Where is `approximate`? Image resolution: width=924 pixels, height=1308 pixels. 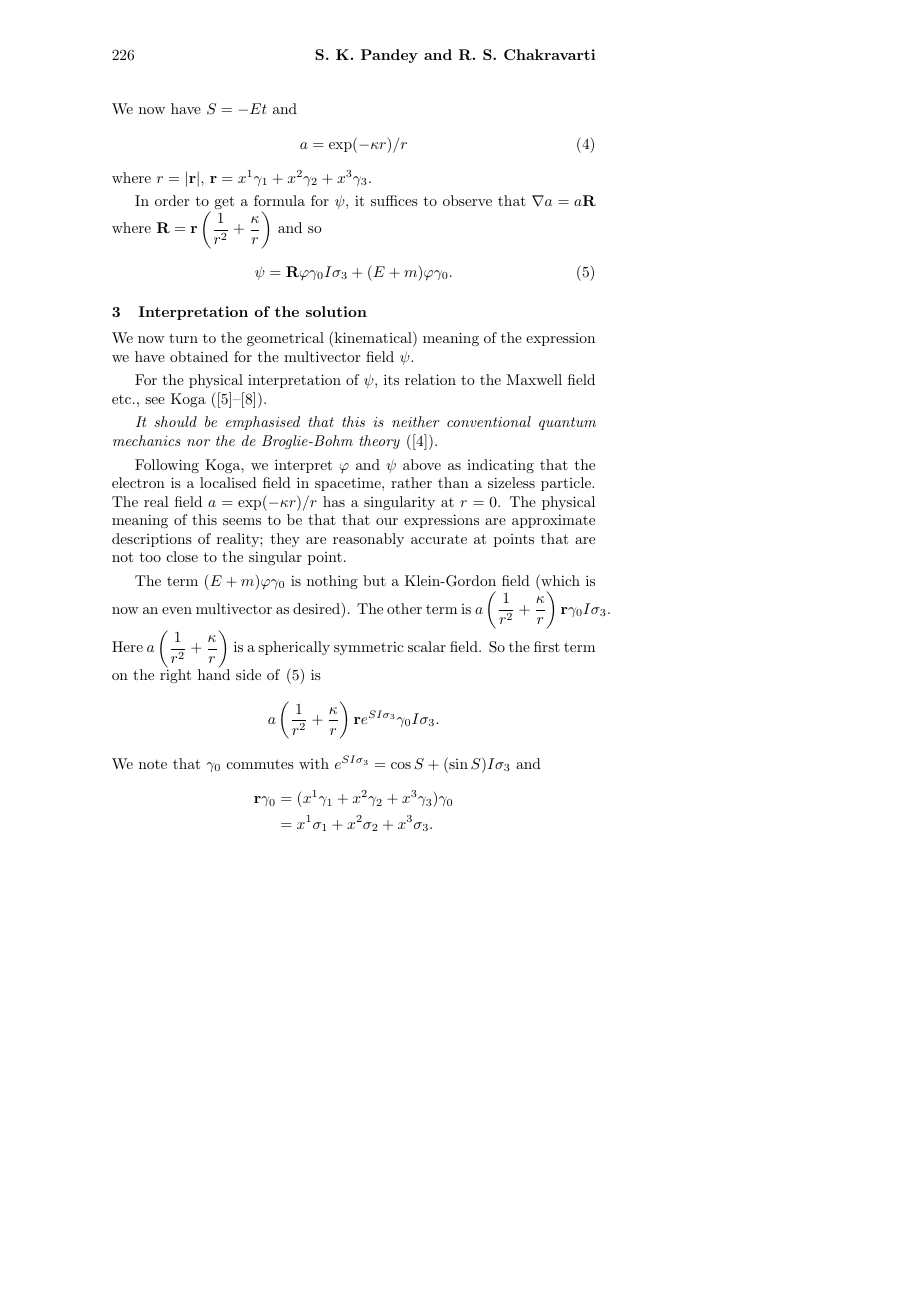
approximate is located at coordinates (553, 521).
